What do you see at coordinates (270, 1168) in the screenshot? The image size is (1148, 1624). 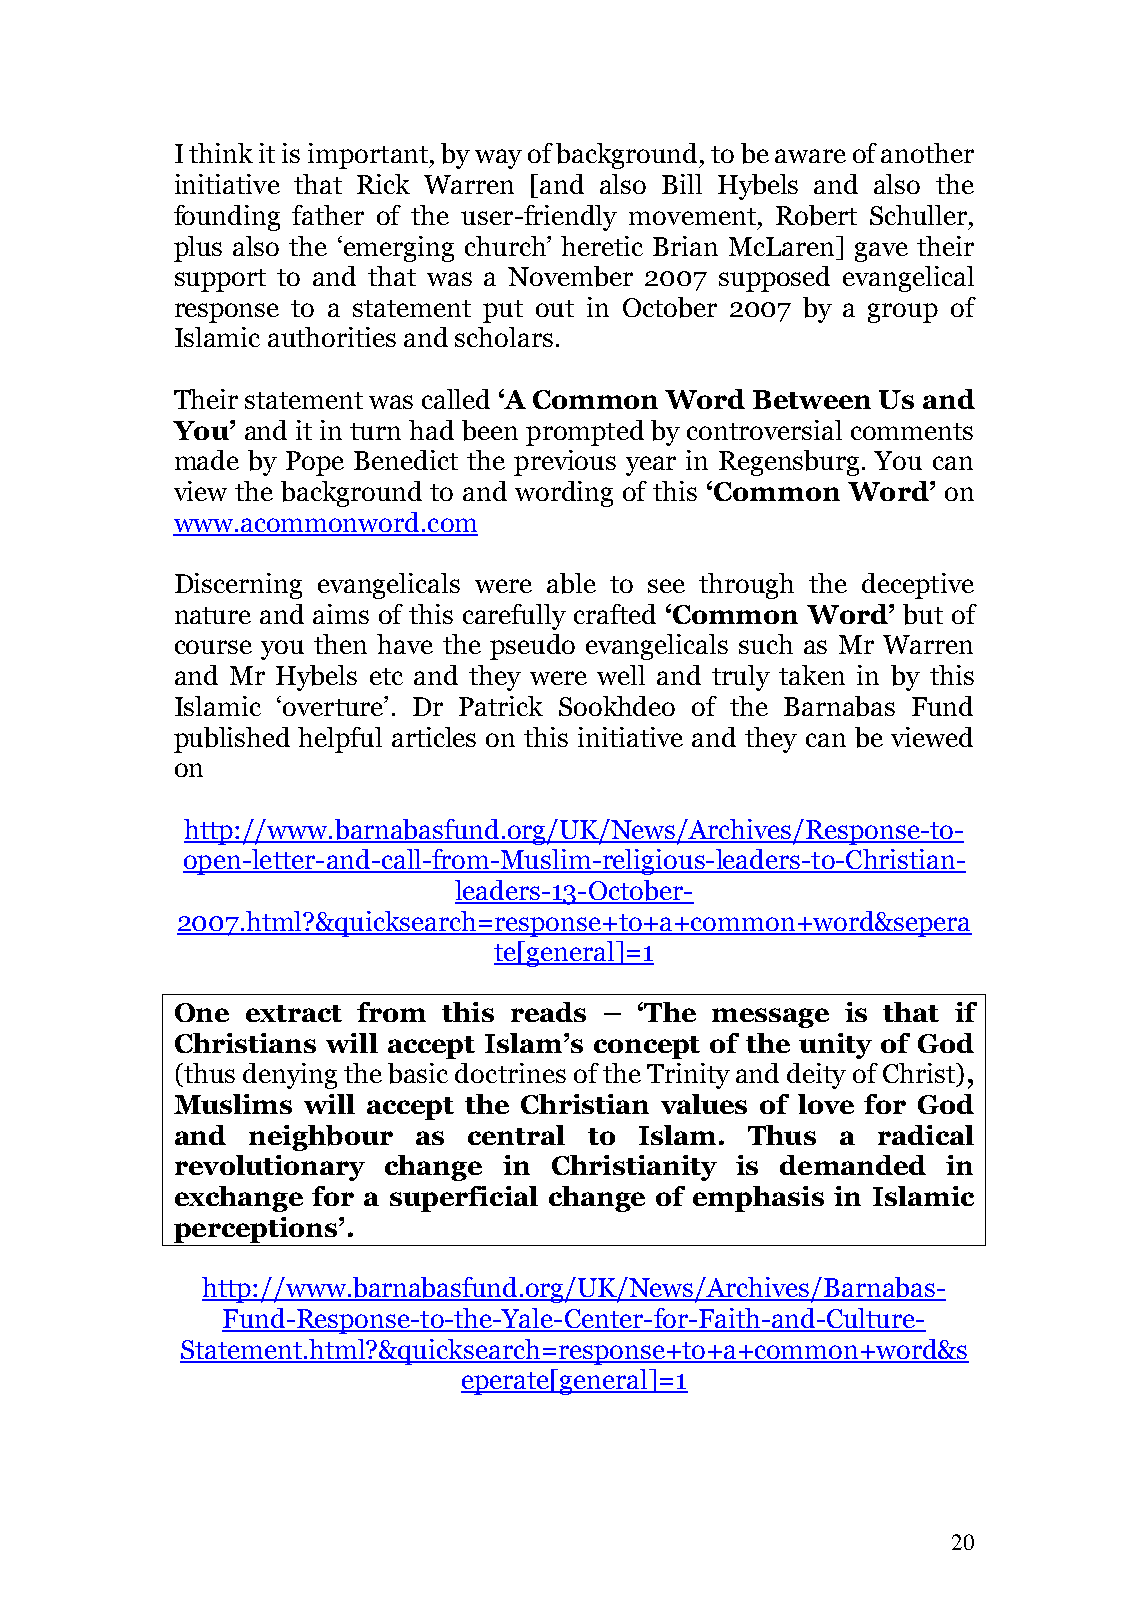 I see `revolutionary` at bounding box center [270, 1168].
